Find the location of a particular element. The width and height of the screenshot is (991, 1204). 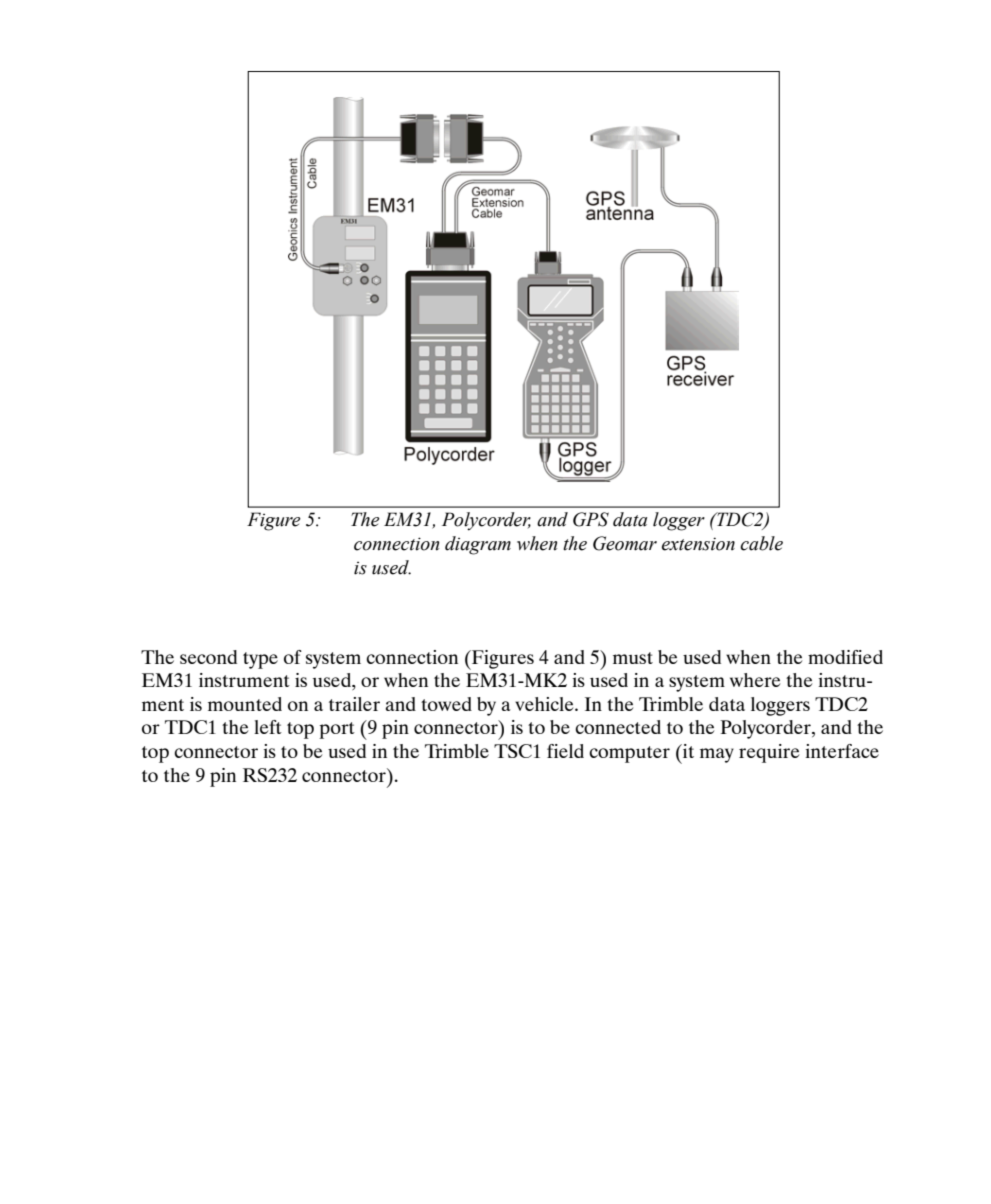

connected is located at coordinates (618, 727).
